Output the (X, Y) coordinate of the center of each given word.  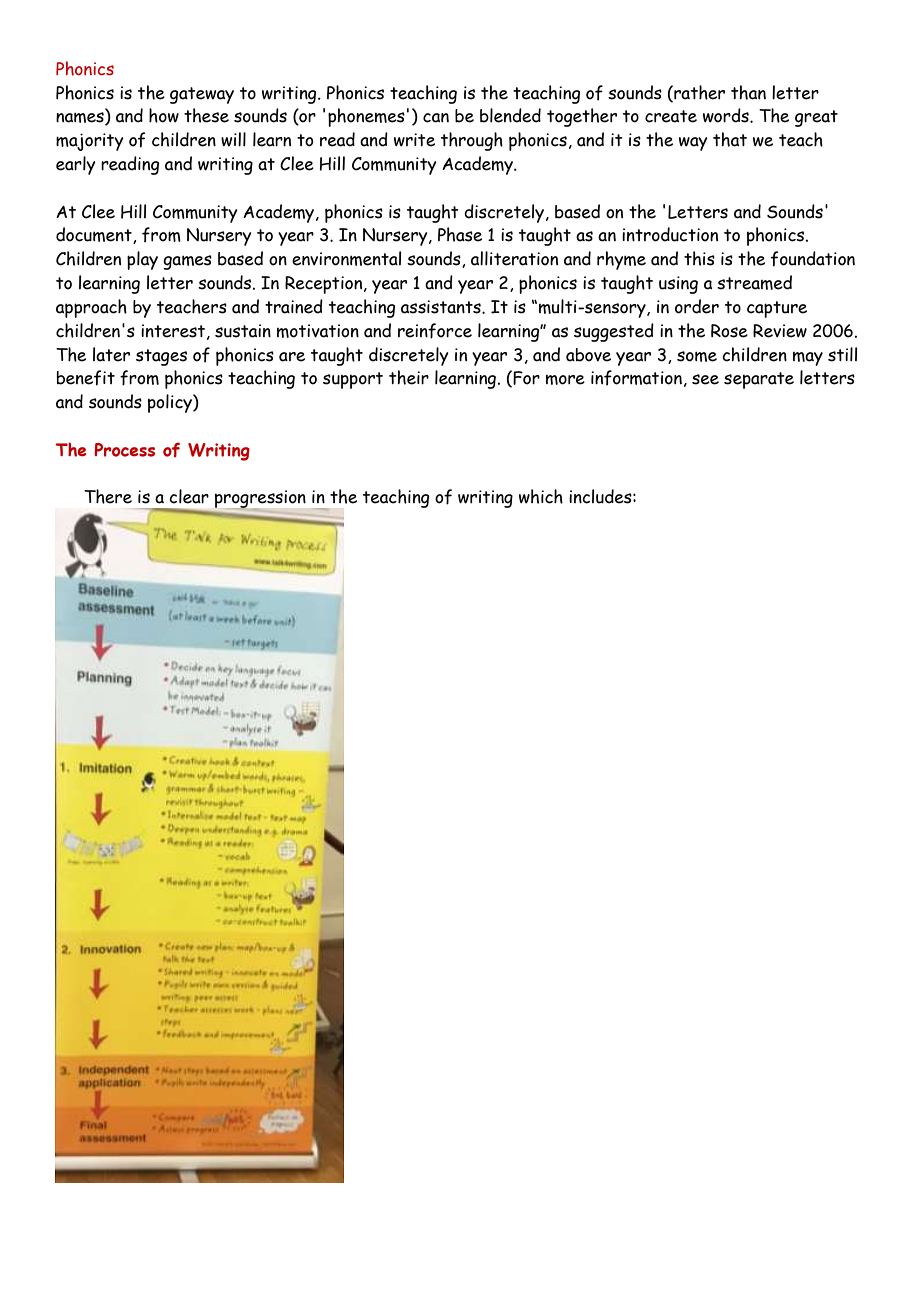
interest (173, 331)
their (409, 377)
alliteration (514, 258)
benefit (86, 378)
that (730, 139)
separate (759, 380)
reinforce (435, 331)
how (164, 115)
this (699, 258)
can (436, 118)
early (76, 165)
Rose (729, 331)
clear (189, 496)
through (472, 141)
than (748, 92)
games (187, 262)
